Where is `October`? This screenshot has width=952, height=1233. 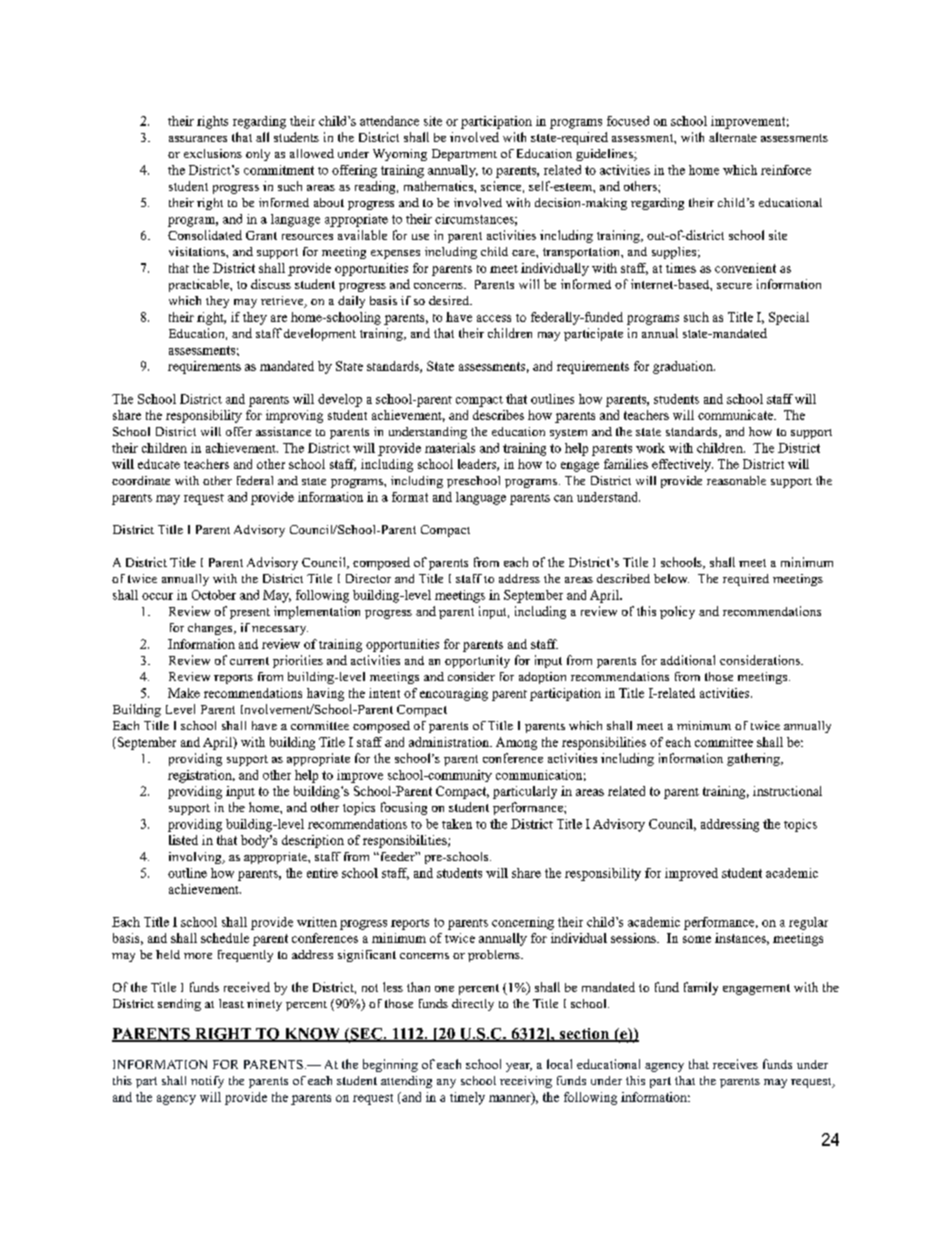 October is located at coordinates (214, 595).
